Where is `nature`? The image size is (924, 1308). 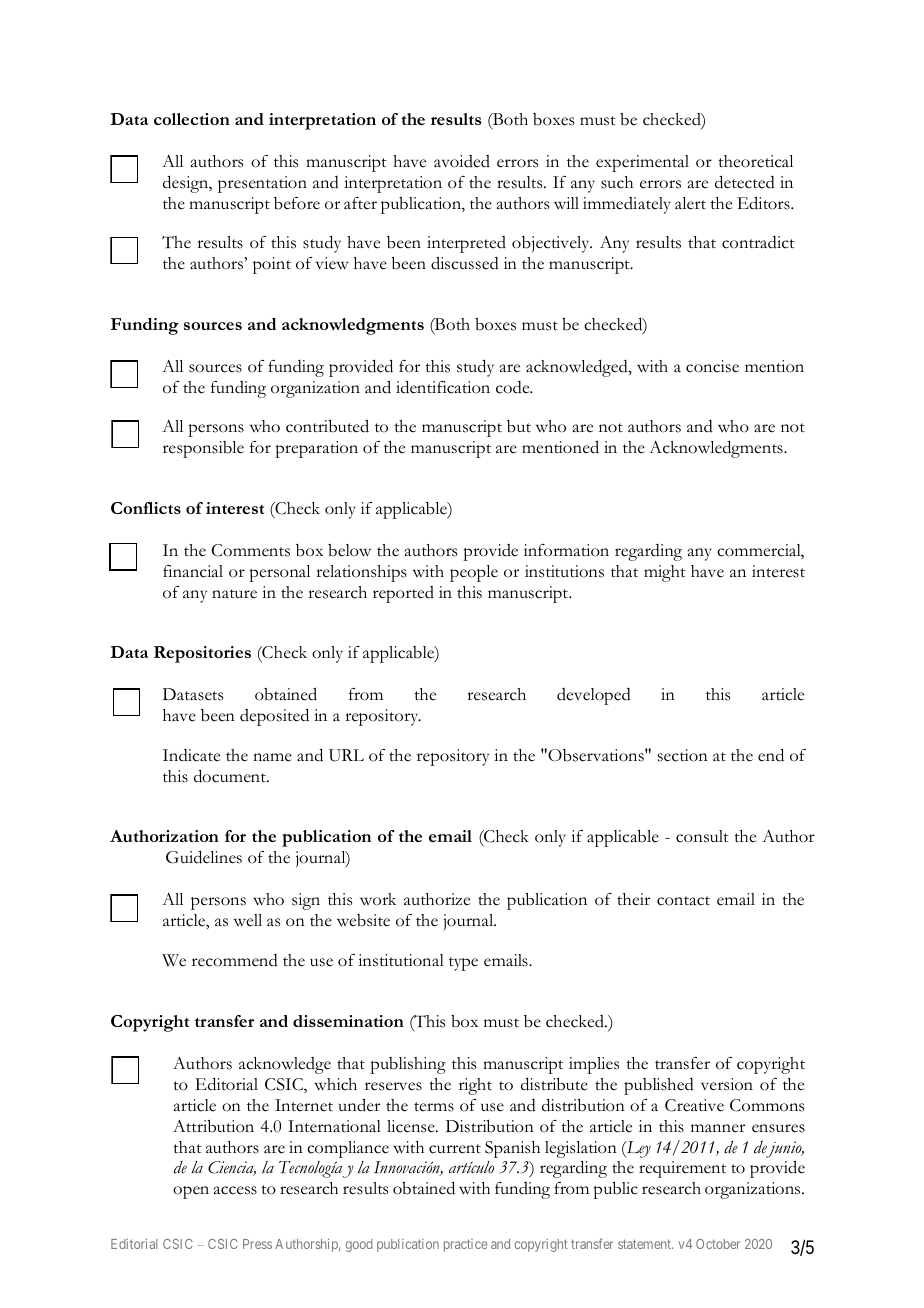
nature is located at coordinates (234, 594).
